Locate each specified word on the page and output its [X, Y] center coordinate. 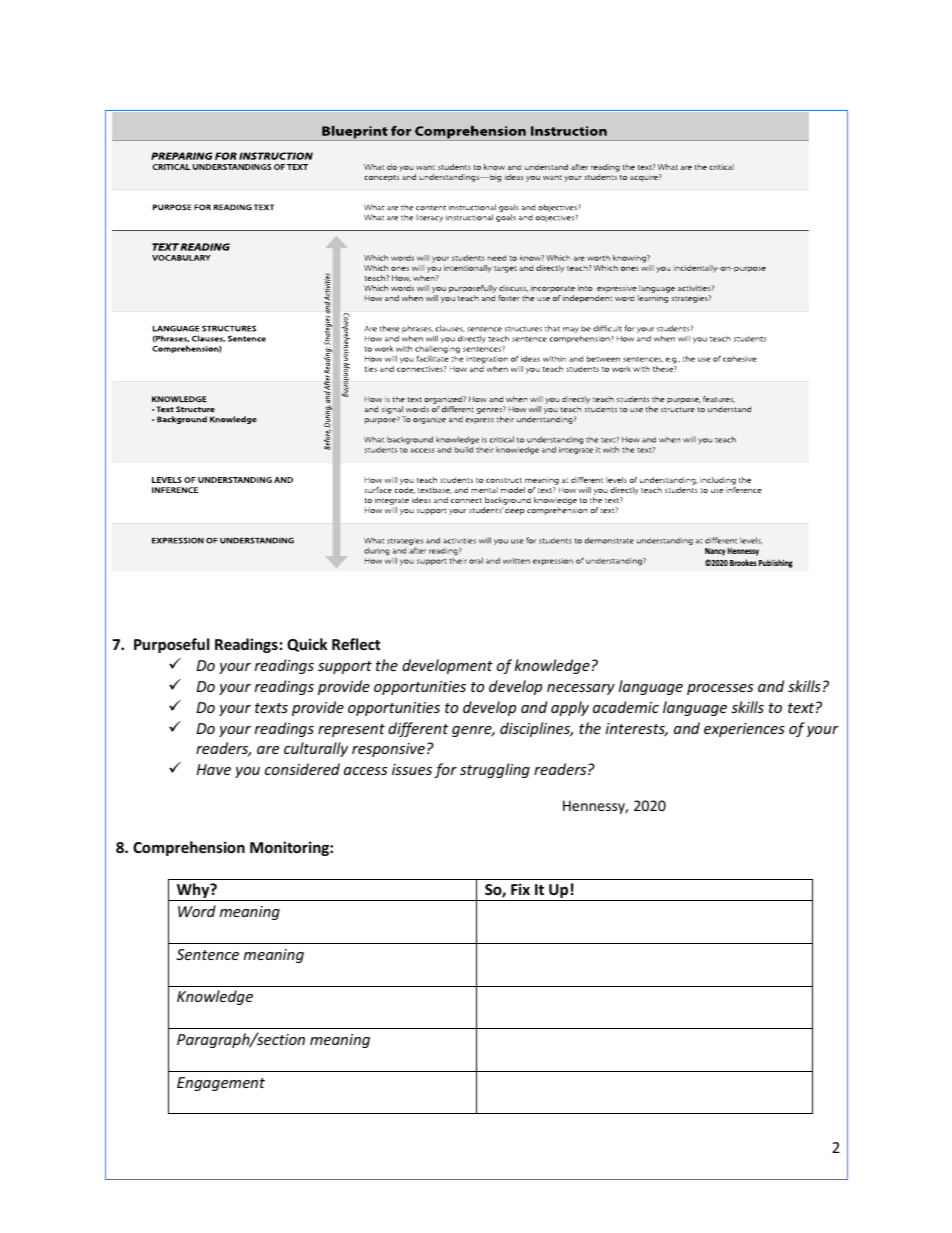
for [445, 770]
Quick [307, 645]
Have [213, 769]
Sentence [207, 954]
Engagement [221, 1084]
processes [720, 689]
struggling [495, 770]
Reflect [356, 644]
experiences [744, 730]
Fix [520, 889]
